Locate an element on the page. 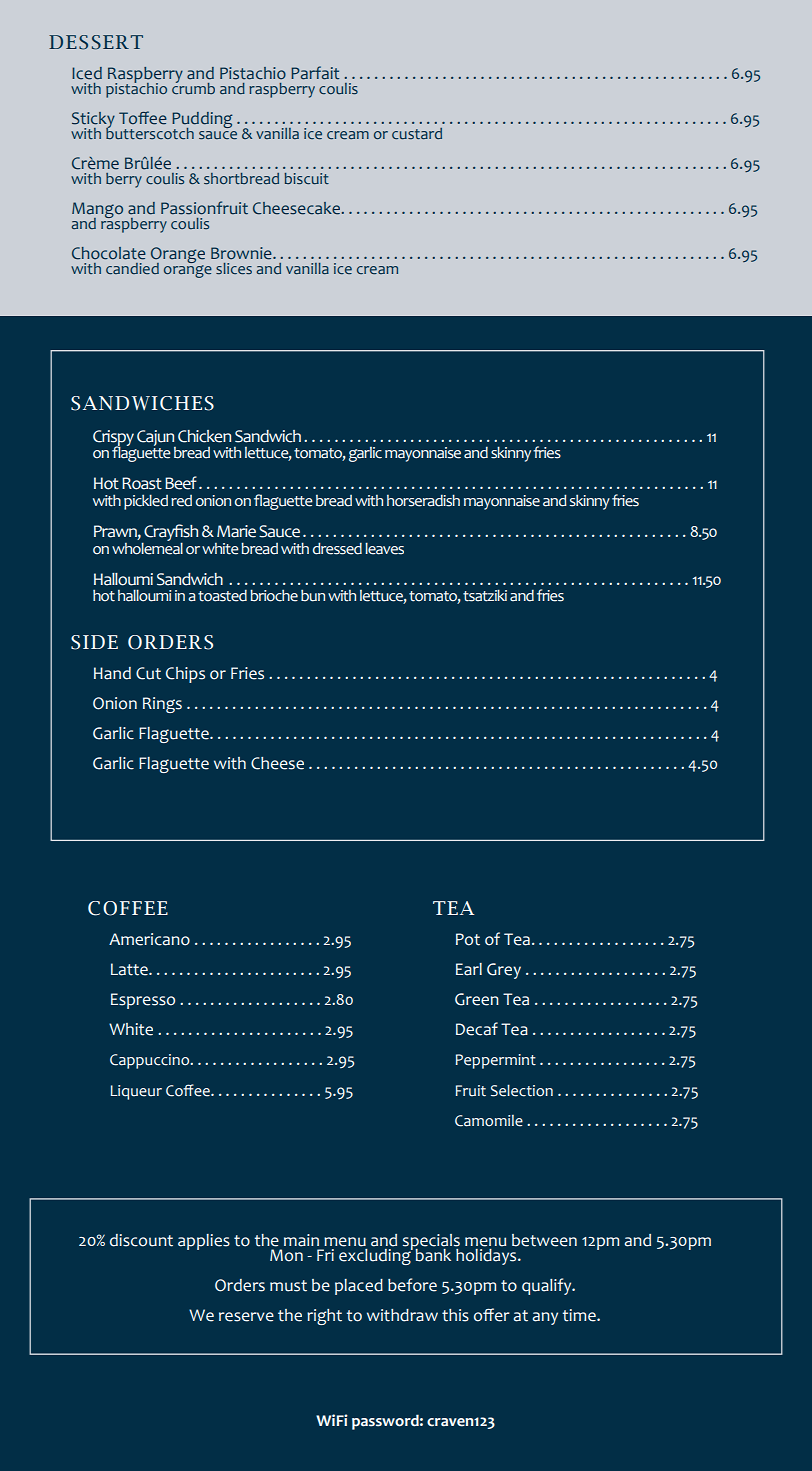 Image resolution: width=812 pixels, height=1471 pixels. Parfait is located at coordinates (315, 72).
